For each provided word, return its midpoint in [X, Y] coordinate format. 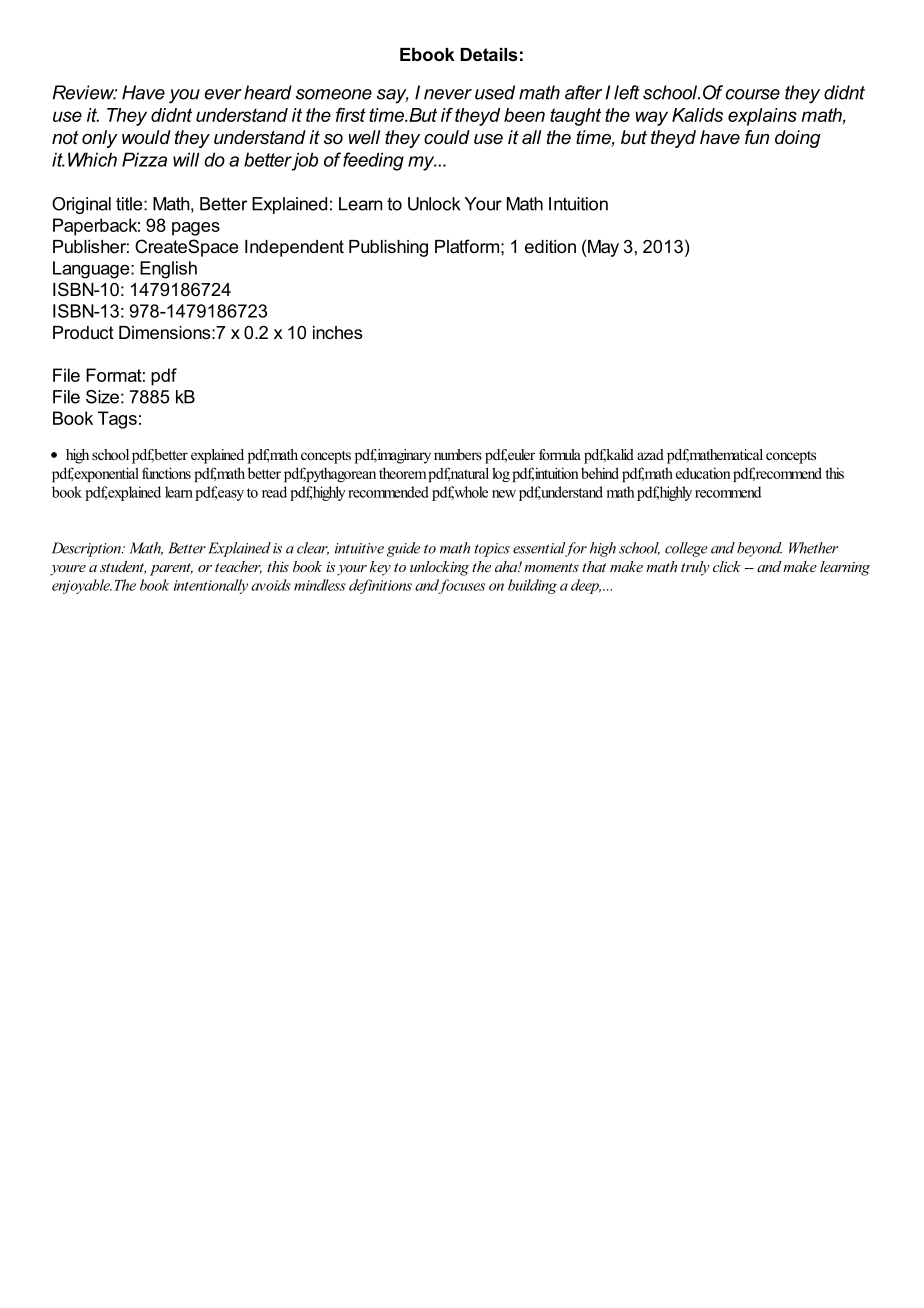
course [753, 94]
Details [489, 54]
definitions [380, 586]
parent [171, 569]
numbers [458, 454]
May [603, 248]
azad [650, 454]
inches [337, 332]
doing [798, 139]
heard [268, 92]
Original [81, 205]
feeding [373, 161]
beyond [759, 549]
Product [83, 332]
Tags [117, 420]
